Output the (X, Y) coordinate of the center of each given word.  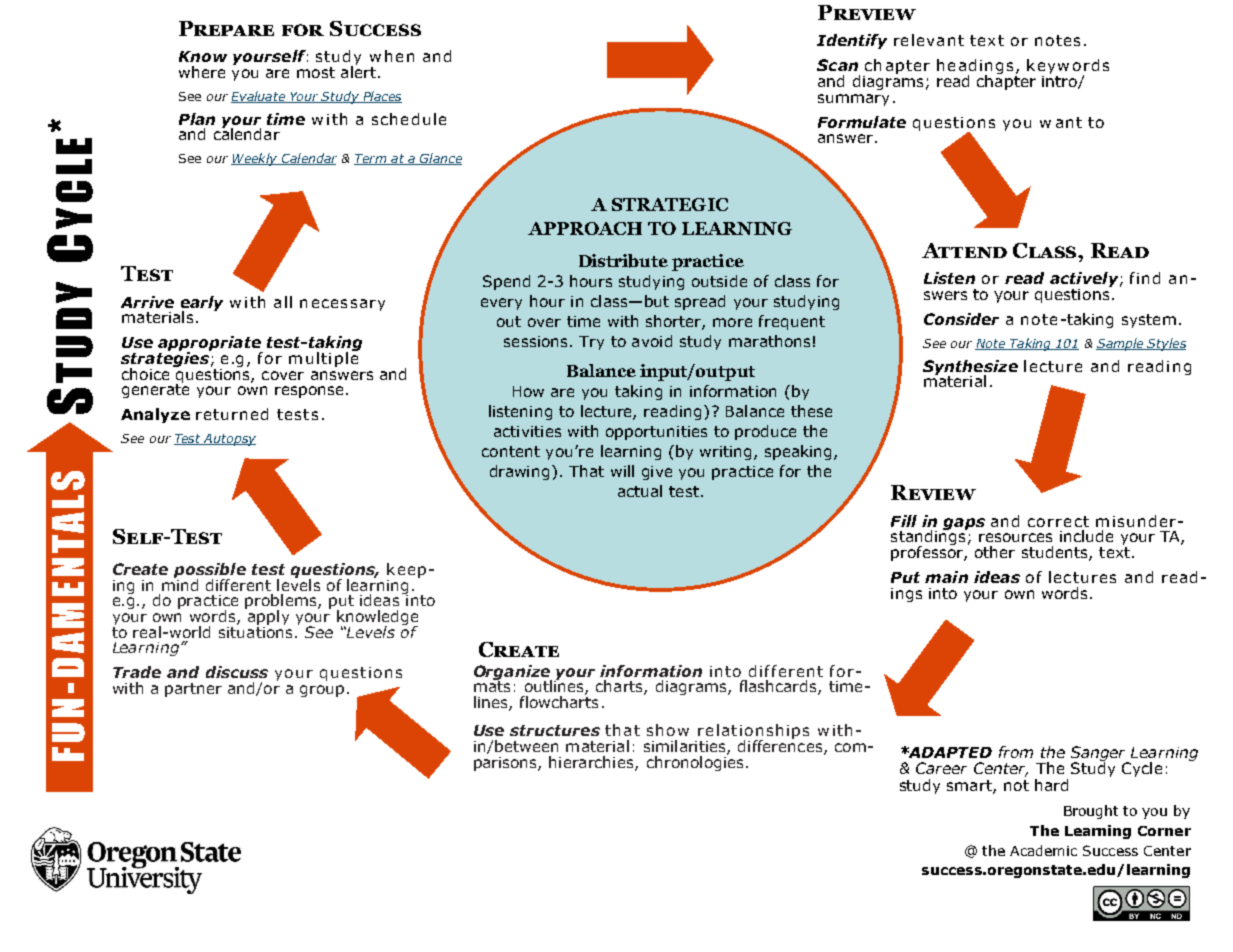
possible (210, 572)
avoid (652, 341)
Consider (961, 319)
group (322, 691)
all (283, 302)
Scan (837, 65)
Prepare (226, 28)
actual (640, 491)
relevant (929, 40)
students (1056, 553)
